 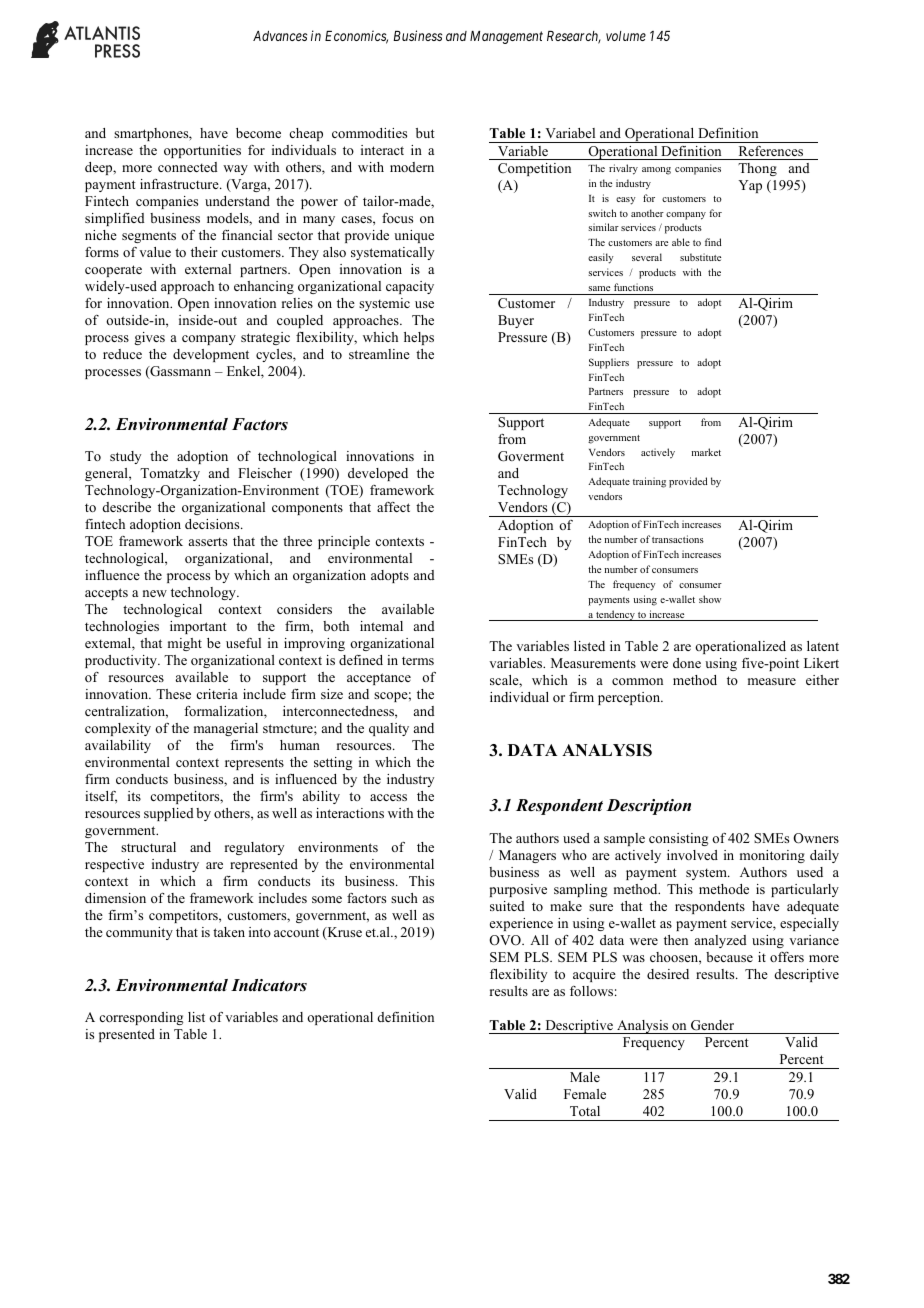 What do you see at coordinates (626, 36) in the page?
I see `volume` at bounding box center [626, 36].
